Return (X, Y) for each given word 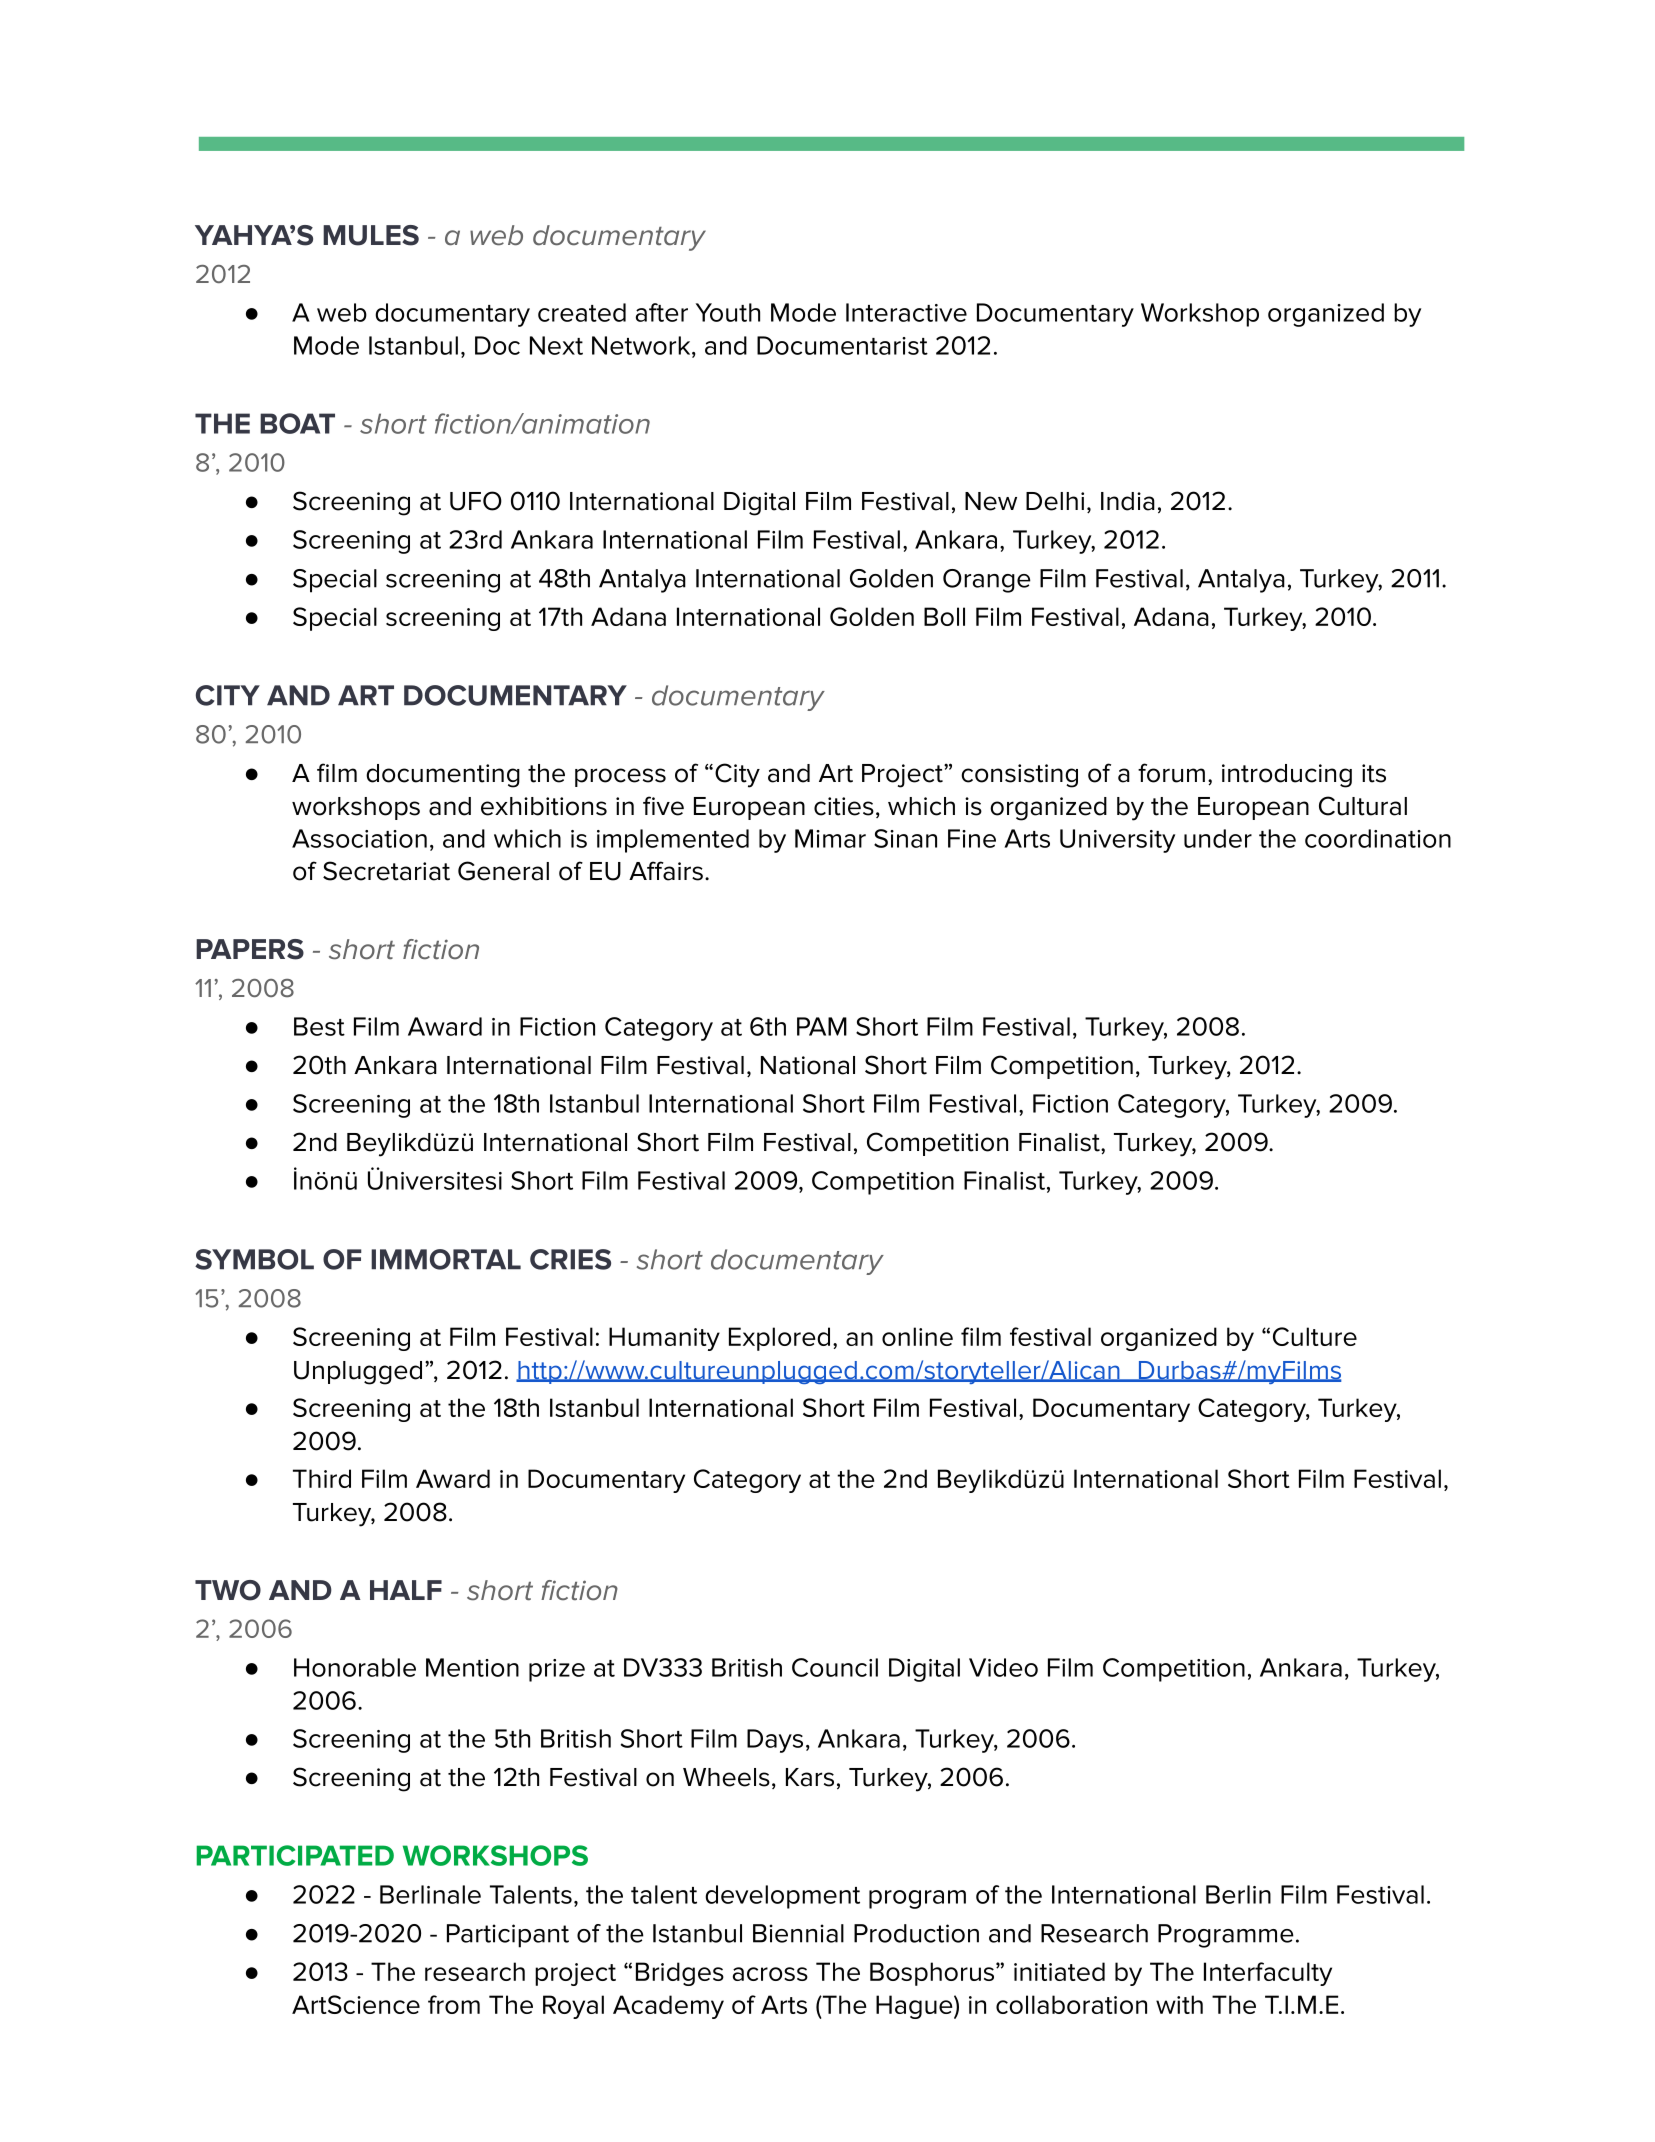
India (1128, 501)
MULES (371, 235)
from (454, 2004)
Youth (728, 312)
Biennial (798, 1933)
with (1179, 2004)
